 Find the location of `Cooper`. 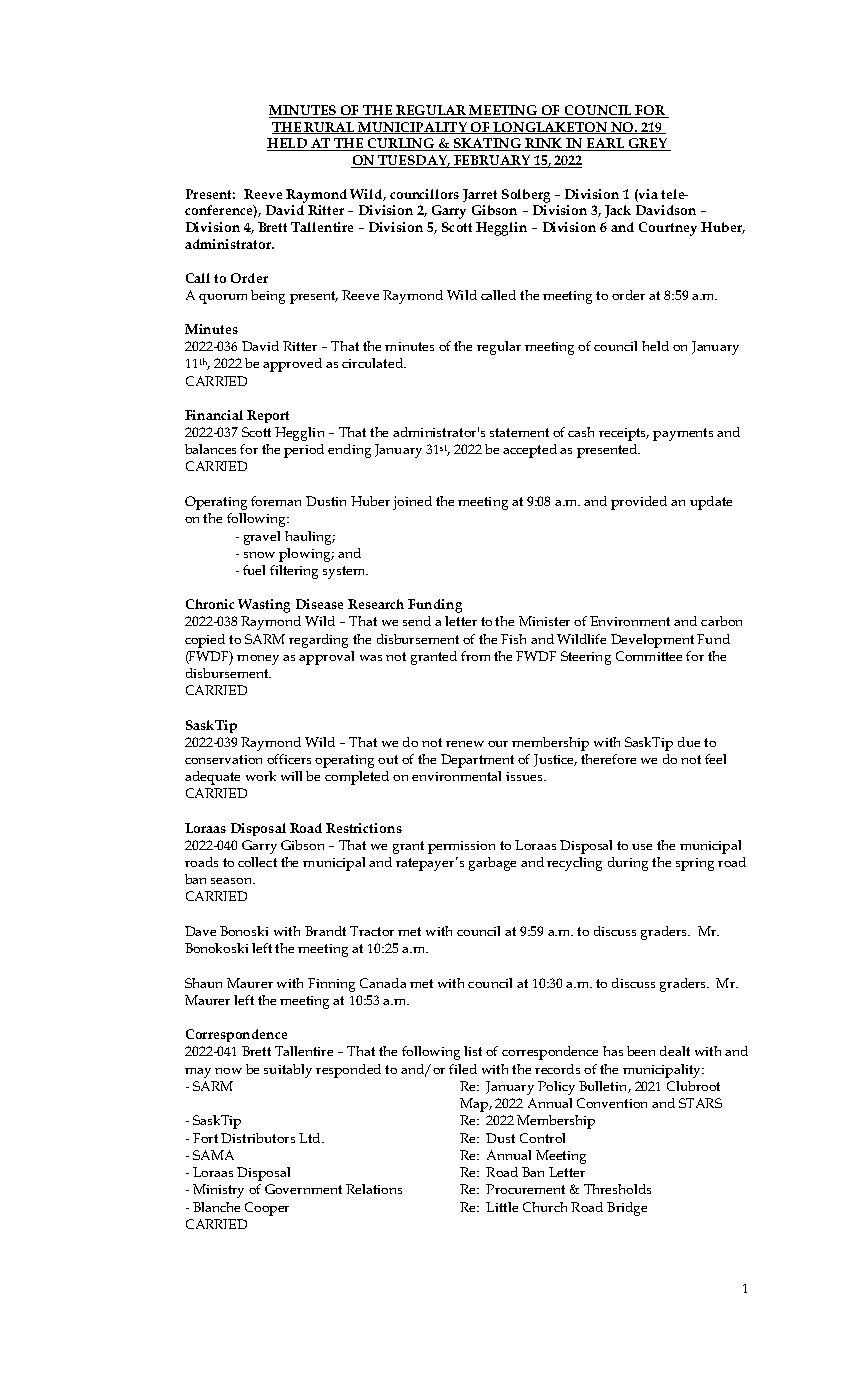

Cooper is located at coordinates (267, 1209).
